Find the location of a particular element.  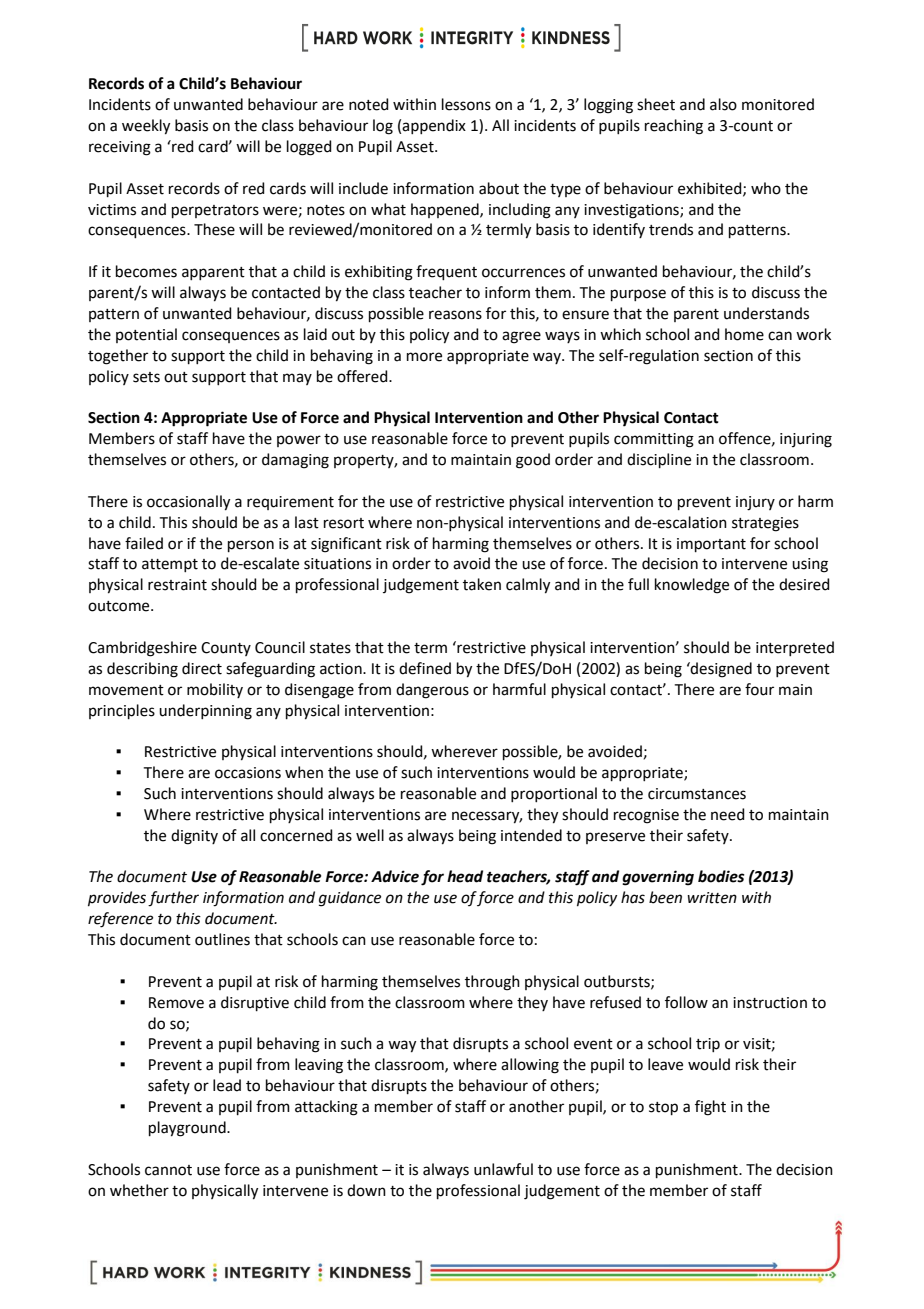

direct is located at coordinates (202, 668).
